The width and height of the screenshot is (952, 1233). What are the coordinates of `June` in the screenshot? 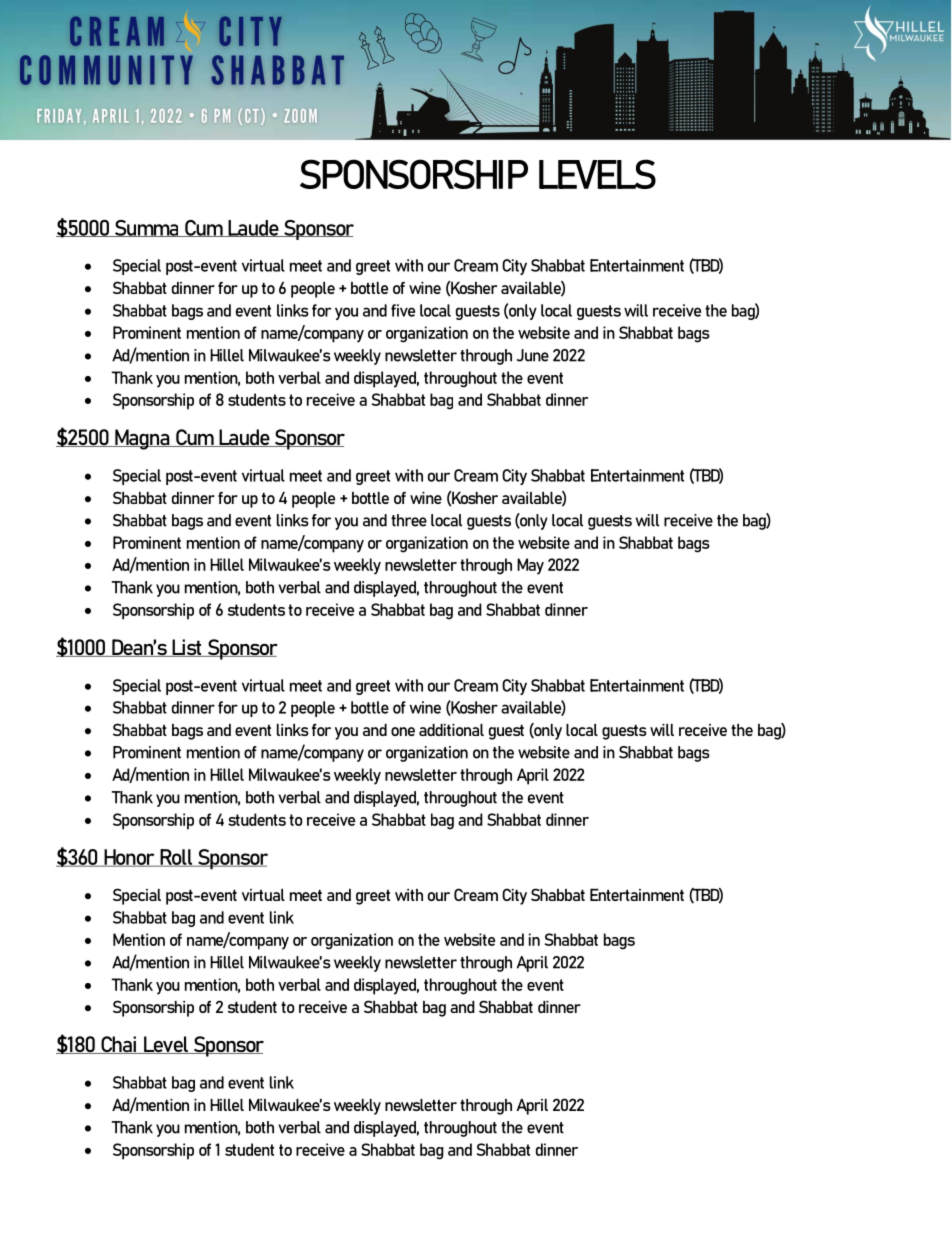 It's located at (533, 355).
